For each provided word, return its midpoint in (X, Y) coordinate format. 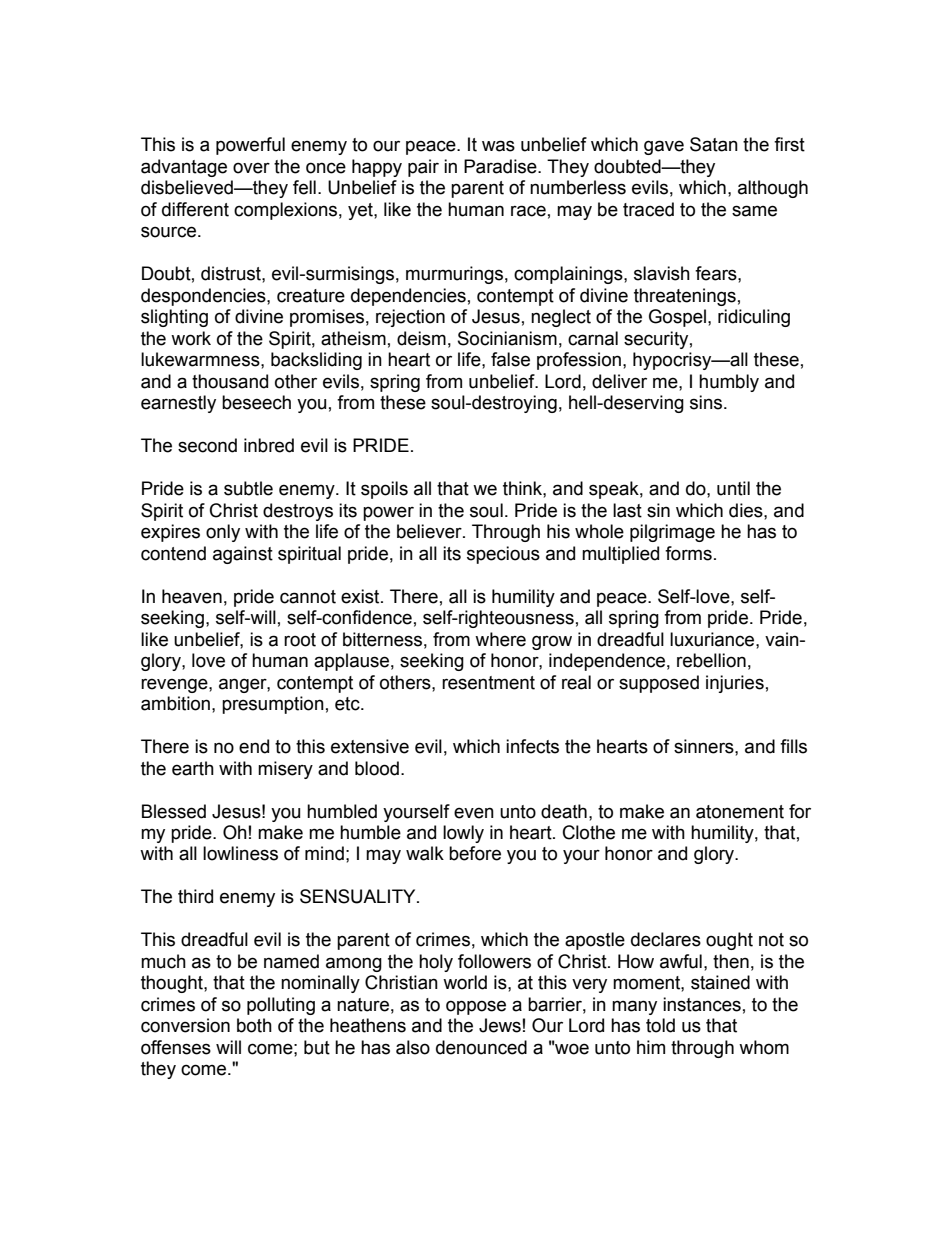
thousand (230, 381)
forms (688, 553)
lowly (463, 834)
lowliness (240, 853)
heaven (192, 596)
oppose (476, 1007)
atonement (740, 812)
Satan (714, 144)
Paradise (501, 166)
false (510, 359)
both (254, 1025)
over (251, 168)
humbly (729, 383)
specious (503, 555)
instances (702, 1004)
